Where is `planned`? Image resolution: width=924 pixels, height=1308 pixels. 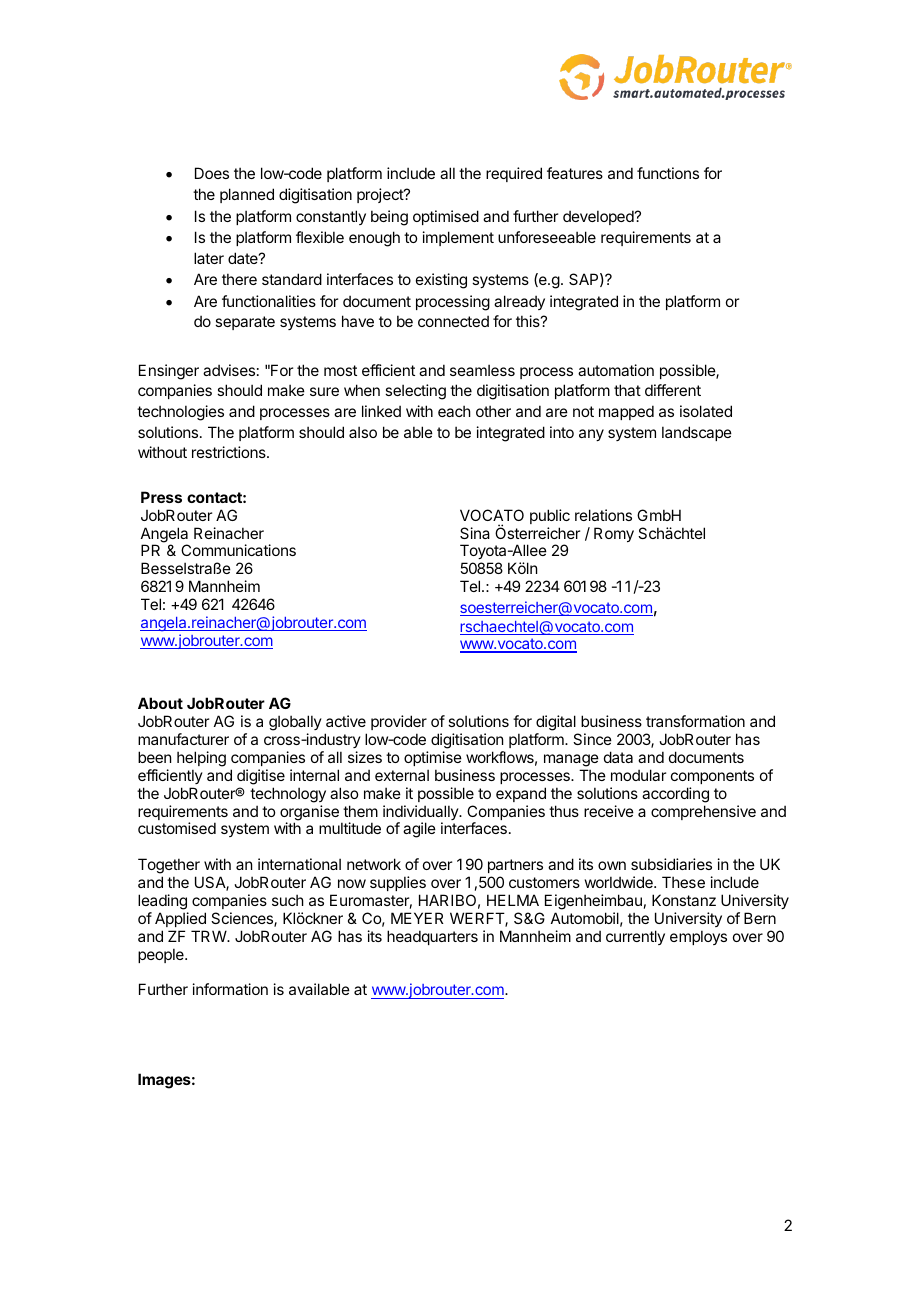
planned is located at coordinates (247, 195).
